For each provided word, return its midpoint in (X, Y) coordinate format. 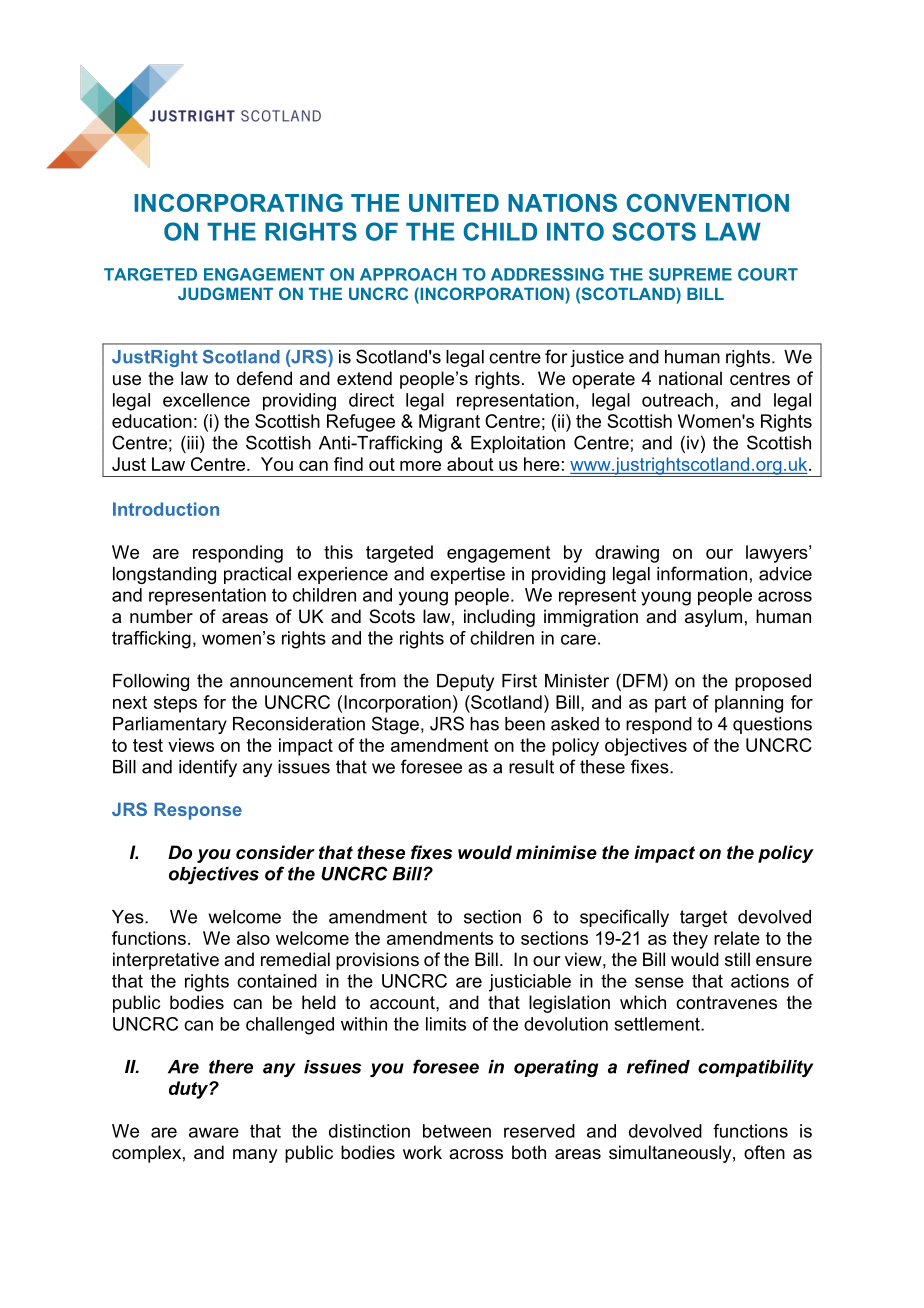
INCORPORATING (238, 203)
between (457, 1131)
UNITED (454, 203)
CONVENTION (708, 203)
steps (175, 704)
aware (214, 1132)
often (764, 1152)
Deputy (465, 682)
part (670, 704)
